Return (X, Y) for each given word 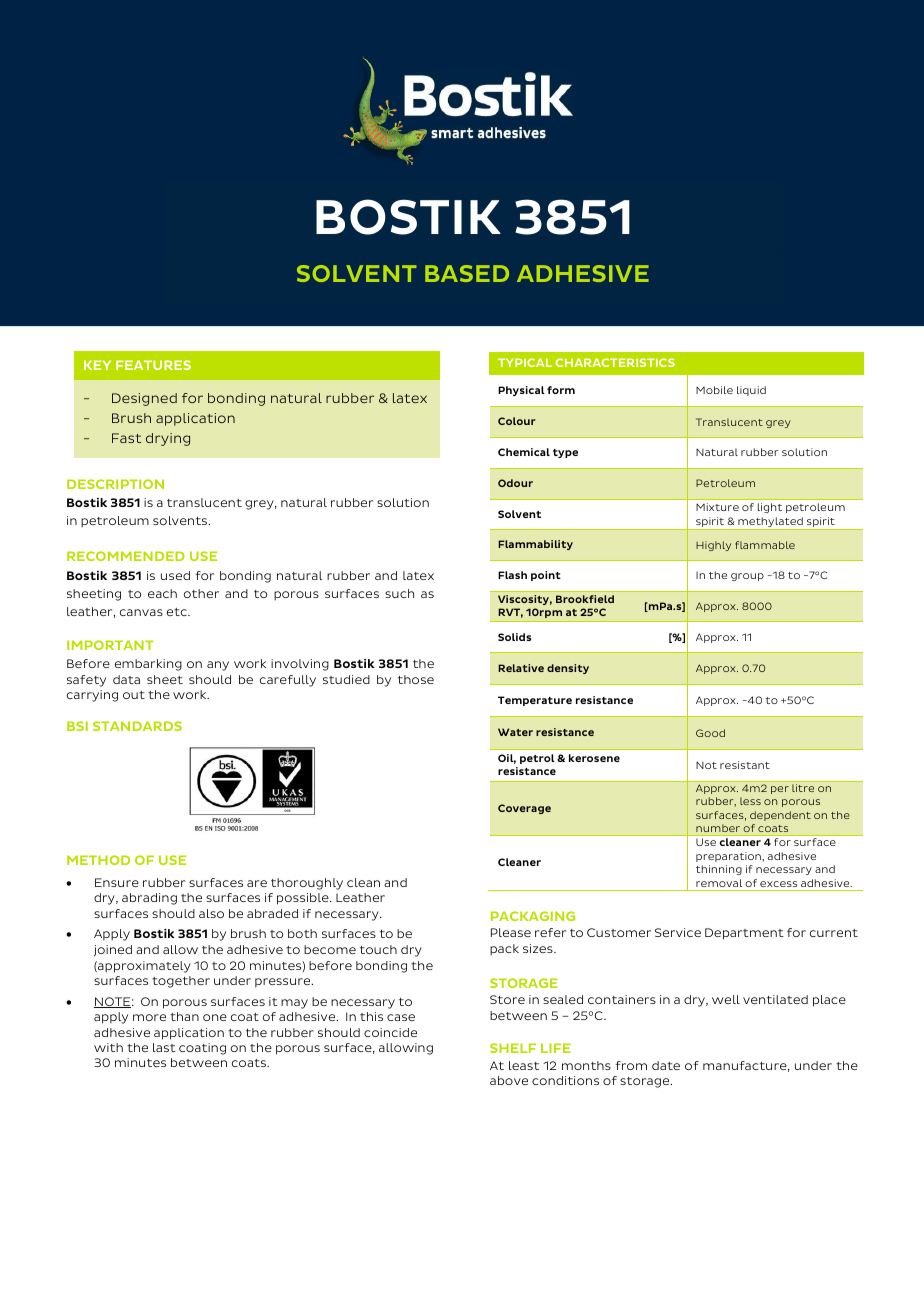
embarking (148, 665)
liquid (751, 391)
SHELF (513, 1048)
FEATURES (153, 365)
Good (710, 733)
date (666, 1065)
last (164, 1047)
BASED (467, 273)
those (416, 679)
